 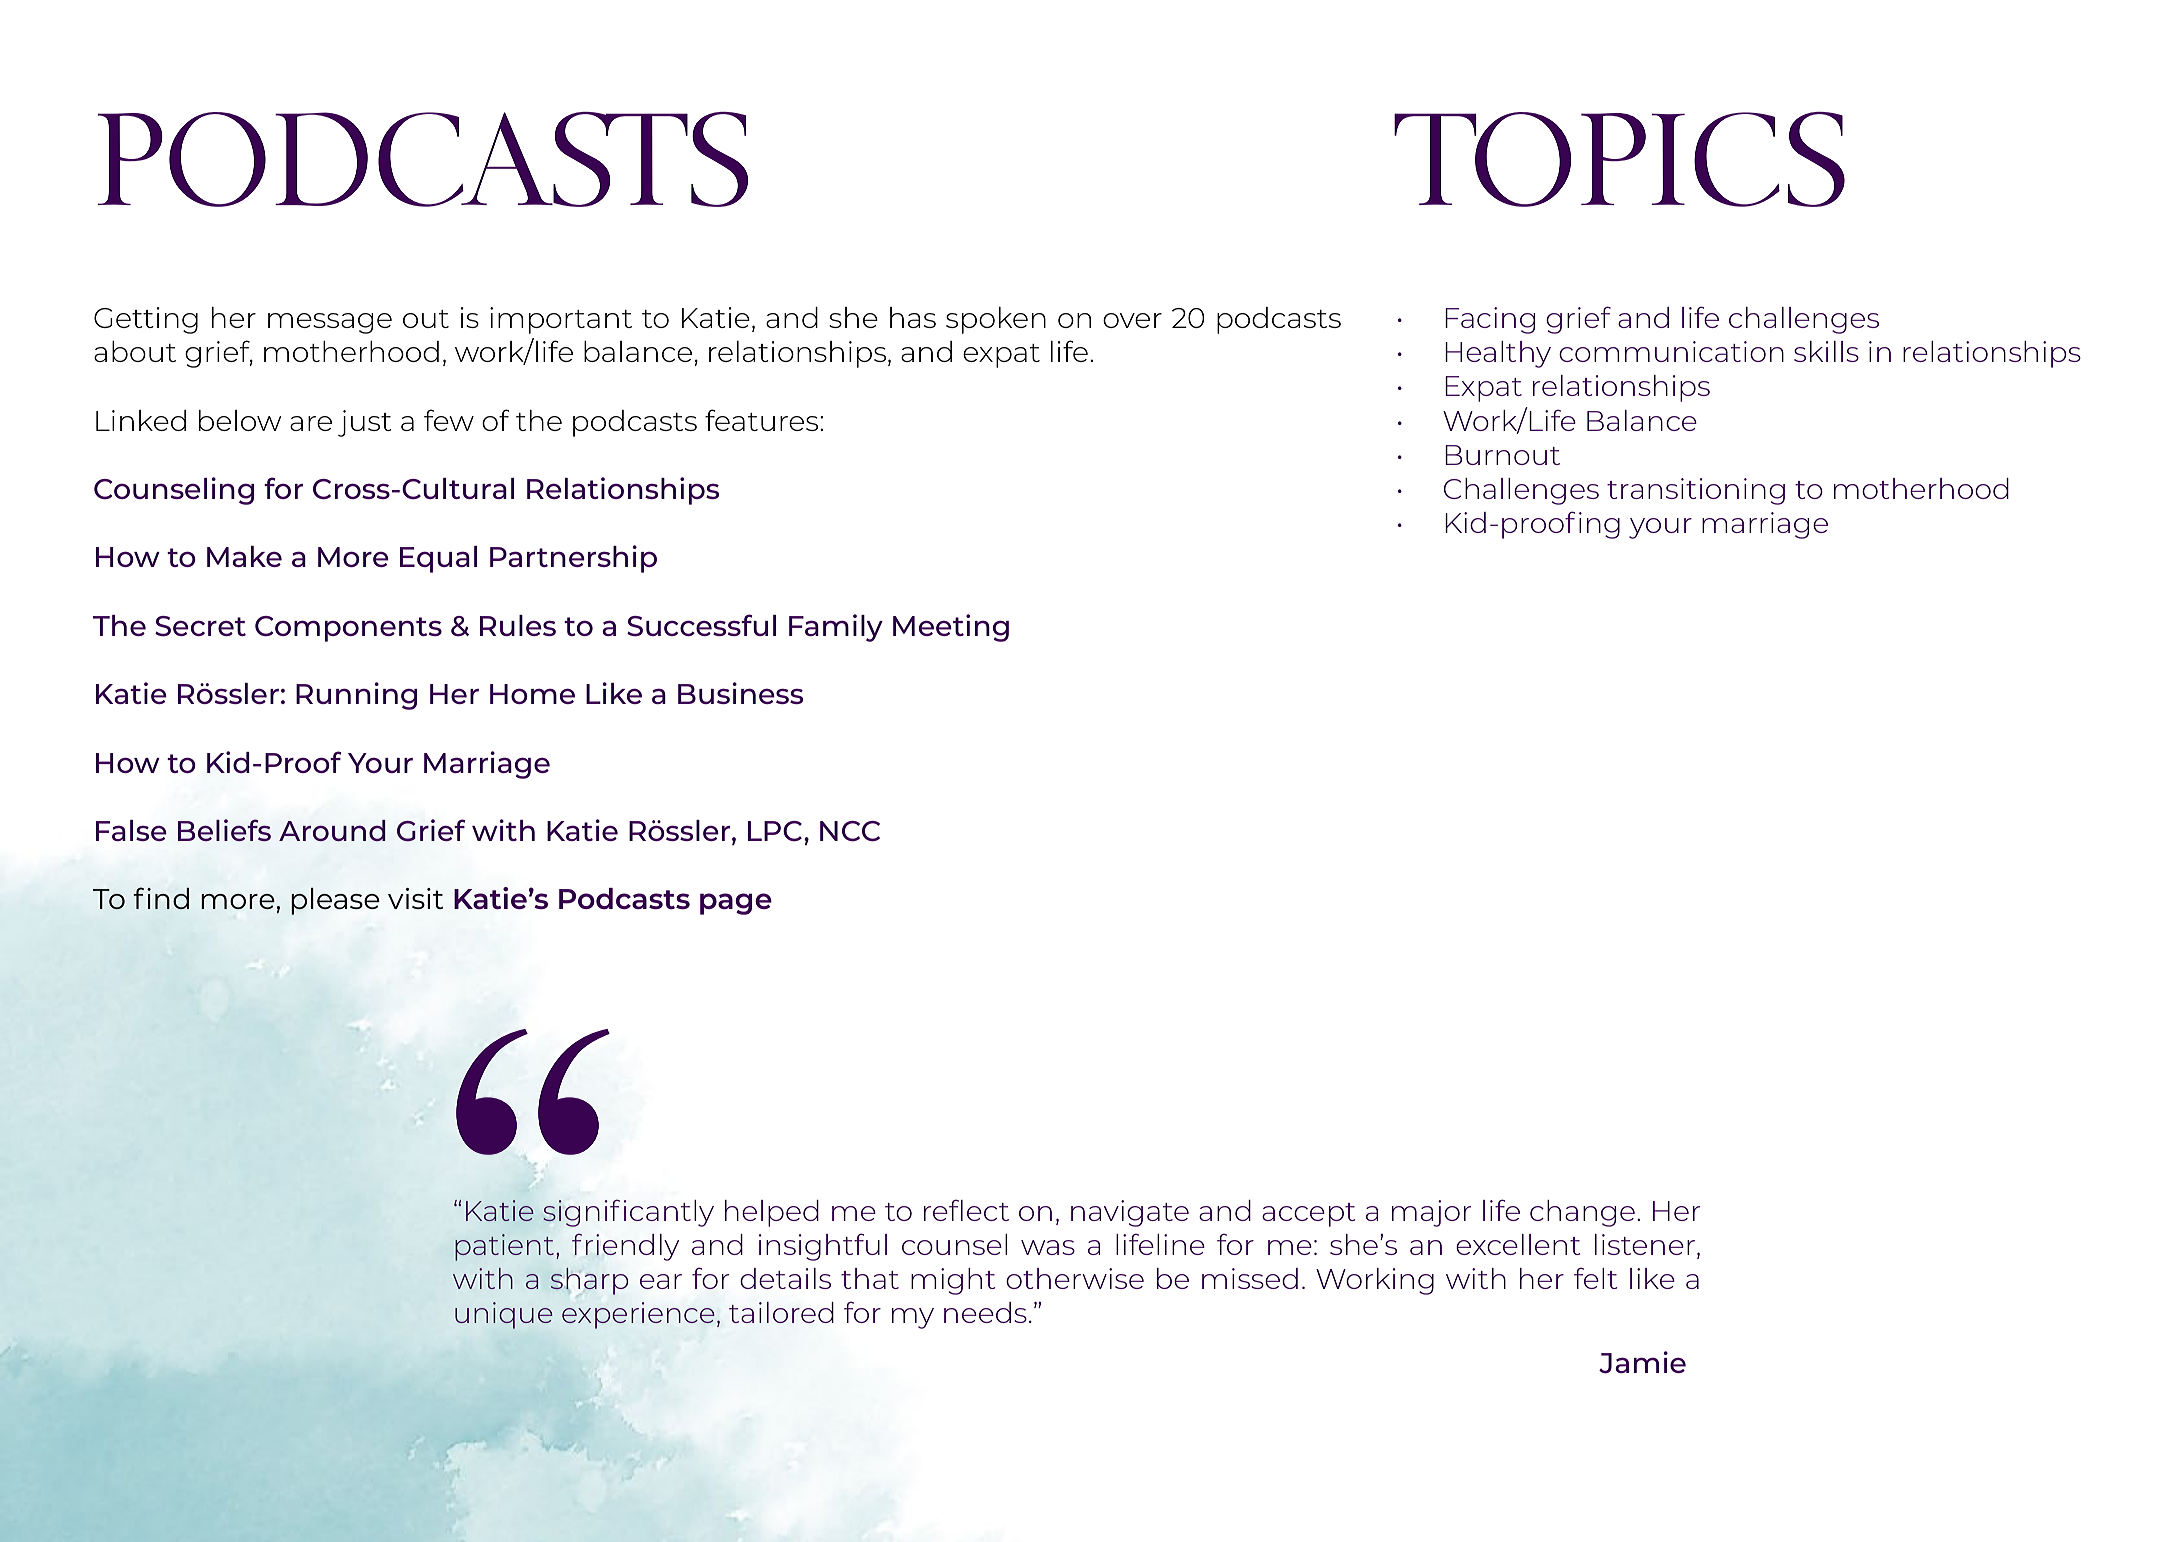 What do you see at coordinates (330, 323) in the screenshot?
I see `message` at bounding box center [330, 323].
